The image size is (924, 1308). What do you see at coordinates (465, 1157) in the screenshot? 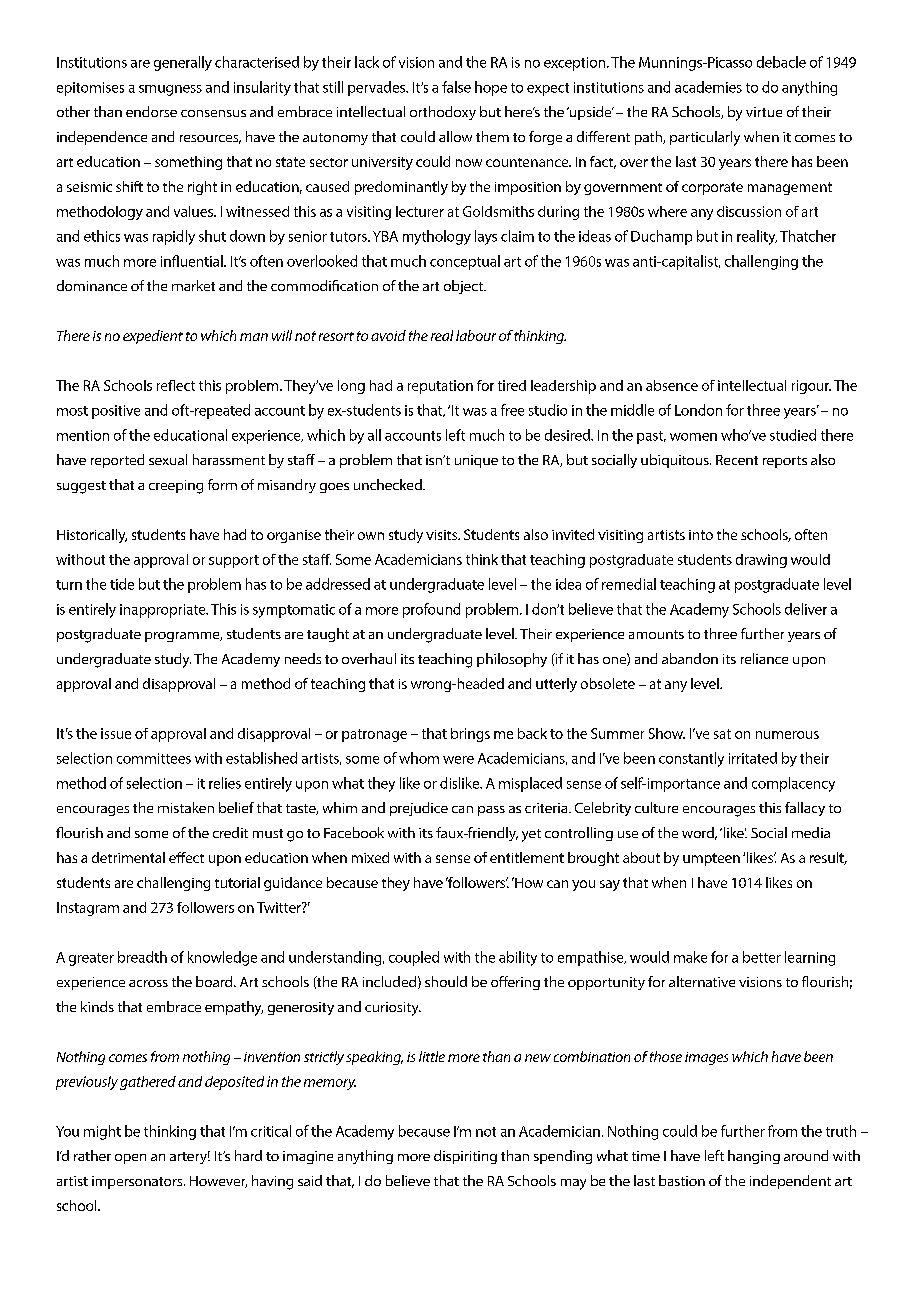
I see `dispiriting` at bounding box center [465, 1157].
